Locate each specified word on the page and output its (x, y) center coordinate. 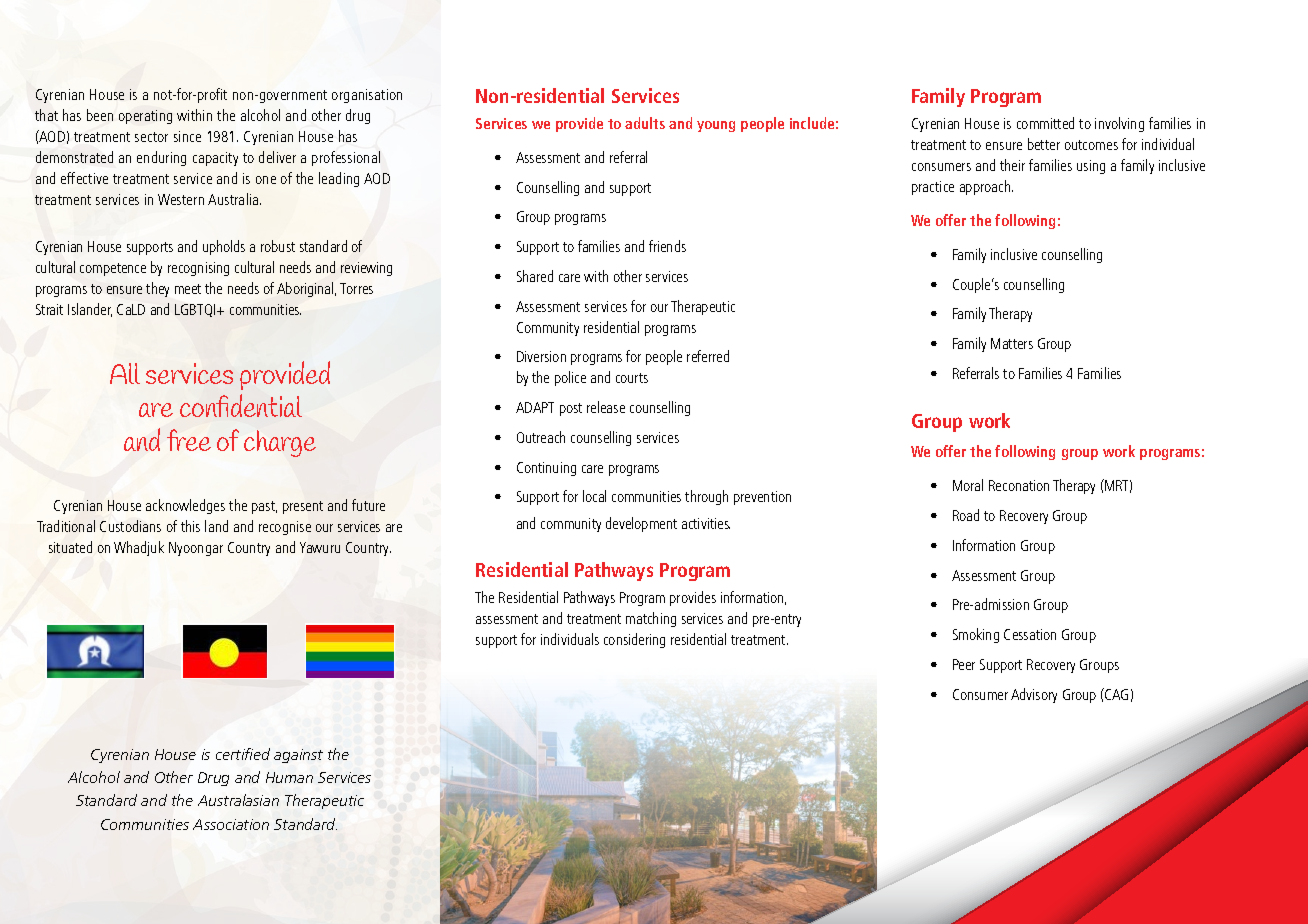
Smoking (976, 635)
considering (634, 640)
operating (145, 117)
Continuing (546, 469)
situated (70, 547)
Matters (1012, 343)
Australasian (238, 800)
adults (645, 123)
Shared (535, 276)
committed (1045, 123)
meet (188, 289)
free (189, 440)
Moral (968, 485)
